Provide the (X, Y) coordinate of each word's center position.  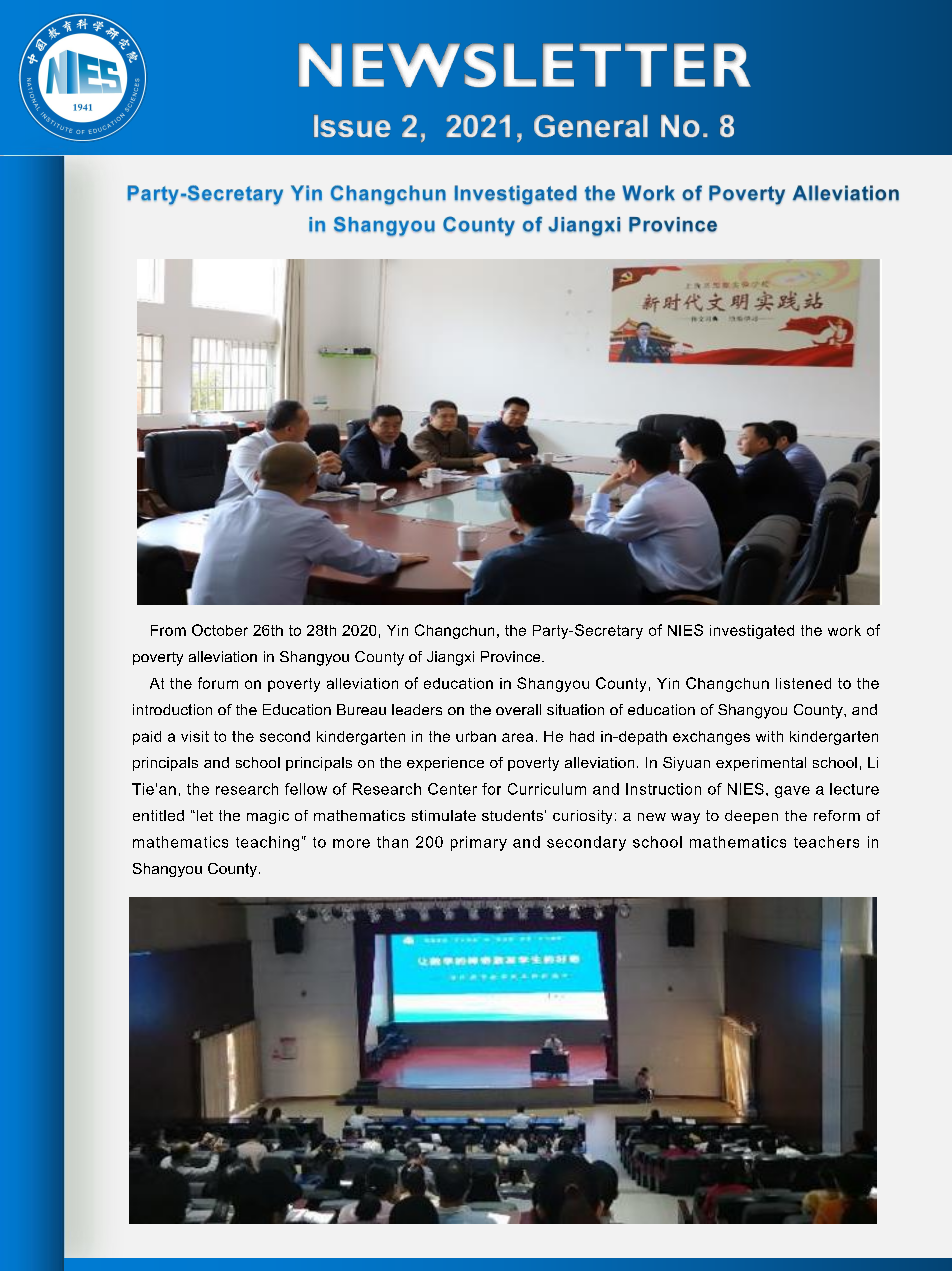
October (220, 630)
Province (512, 656)
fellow (306, 789)
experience (445, 764)
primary (479, 843)
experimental (761, 764)
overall (518, 709)
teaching (267, 843)
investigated (752, 632)
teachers (826, 842)
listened (803, 683)
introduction (172, 709)
